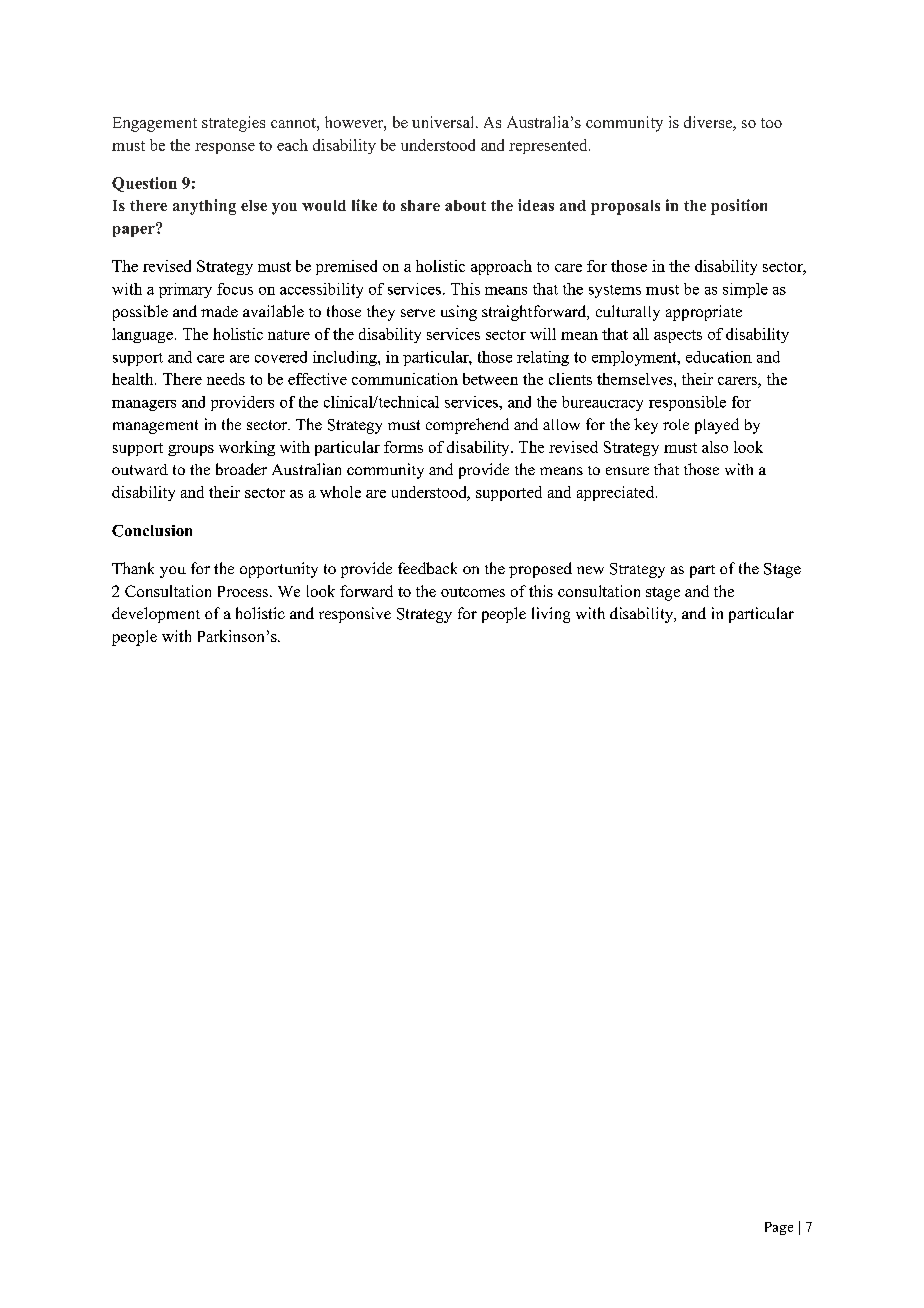 The height and width of the image is (1308, 924). Describe the element at coordinates (473, 592) in the image. I see `outcomes` at that location.
